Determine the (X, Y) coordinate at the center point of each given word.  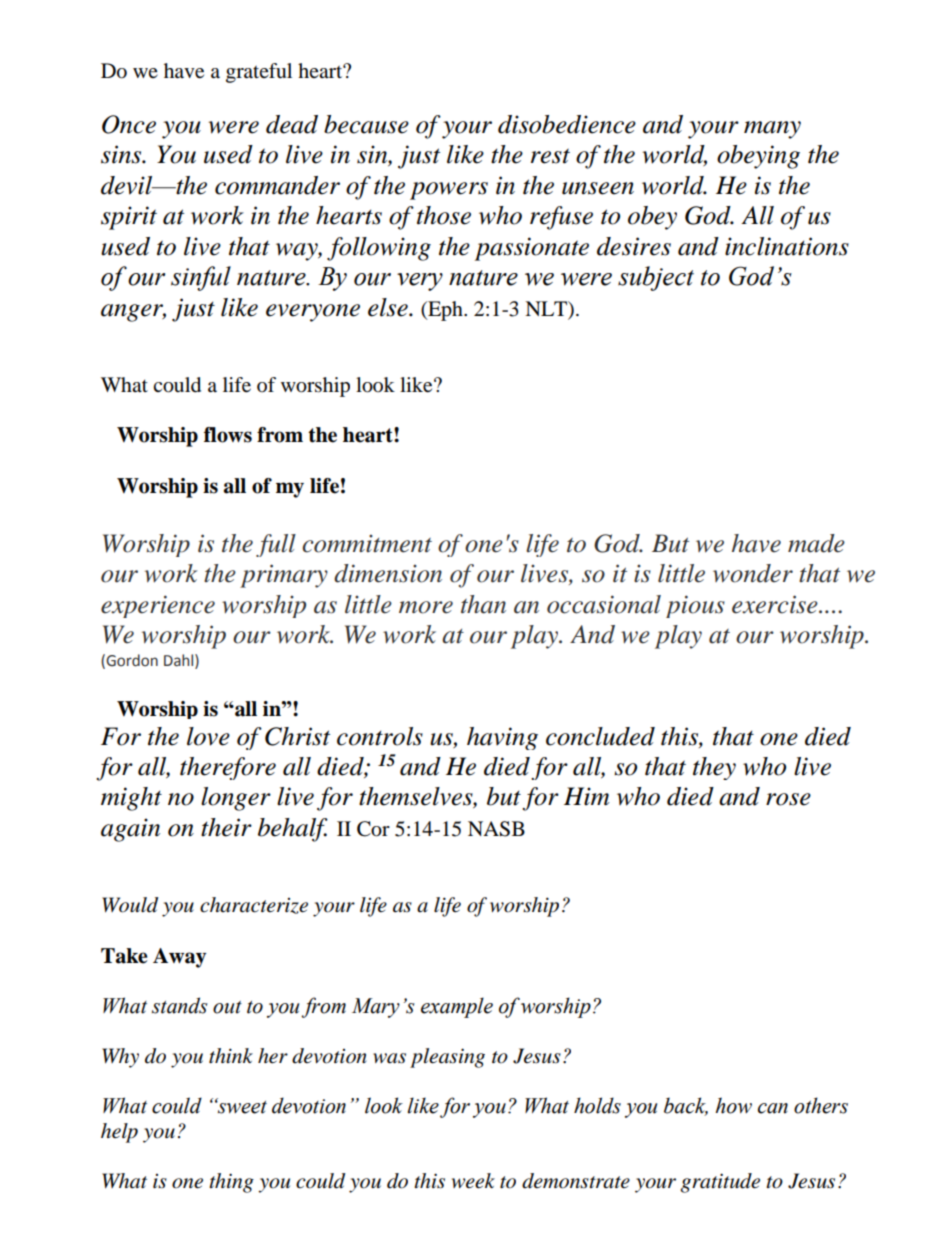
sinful (201, 278)
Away (179, 958)
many (772, 130)
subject (656, 278)
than (483, 604)
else (389, 307)
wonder (753, 573)
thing (231, 1183)
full (276, 545)
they (714, 768)
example (457, 1007)
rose (788, 799)
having (502, 738)
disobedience (567, 124)
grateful (259, 73)
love (208, 736)
